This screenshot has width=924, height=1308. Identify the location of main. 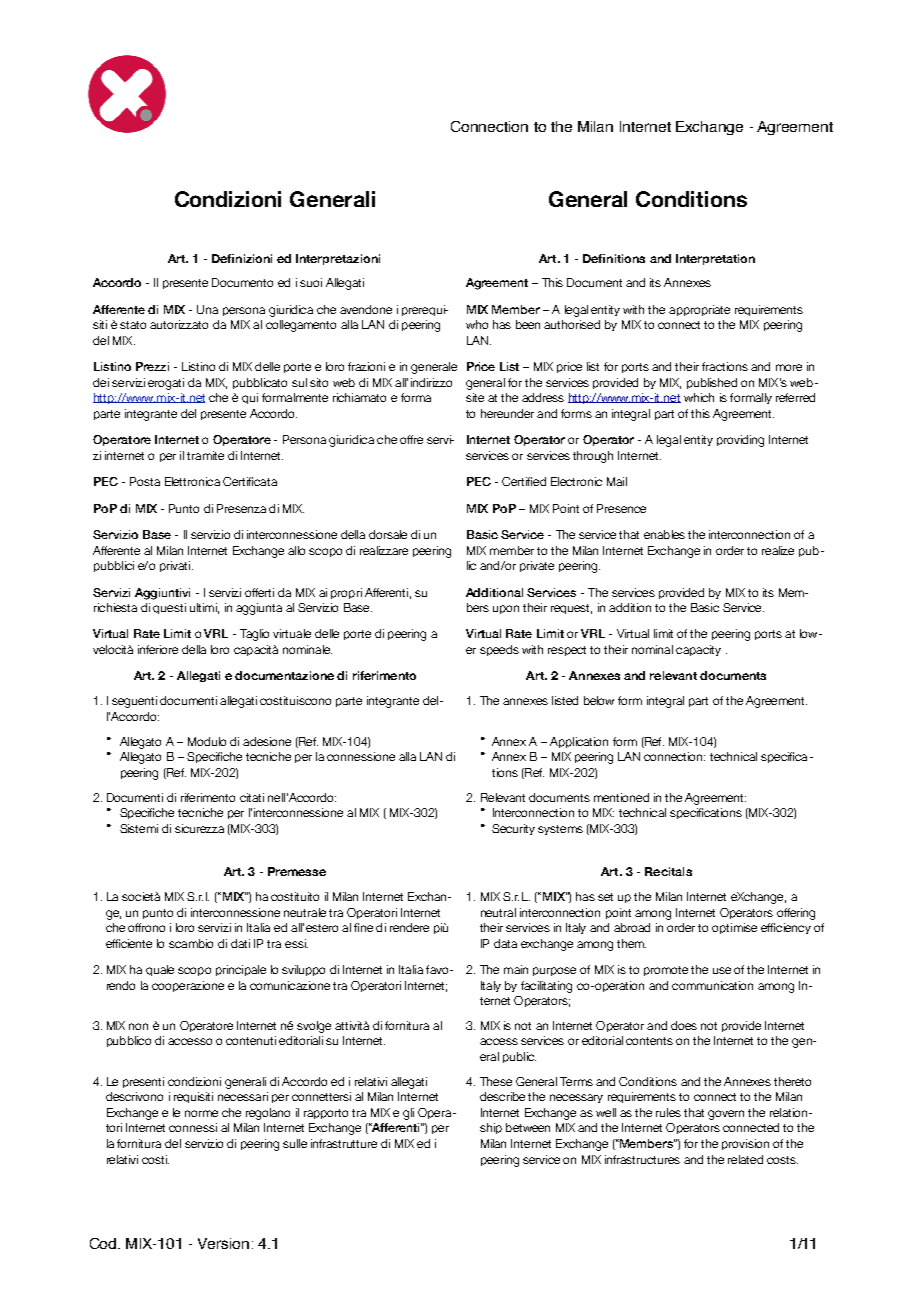
(516, 969).
